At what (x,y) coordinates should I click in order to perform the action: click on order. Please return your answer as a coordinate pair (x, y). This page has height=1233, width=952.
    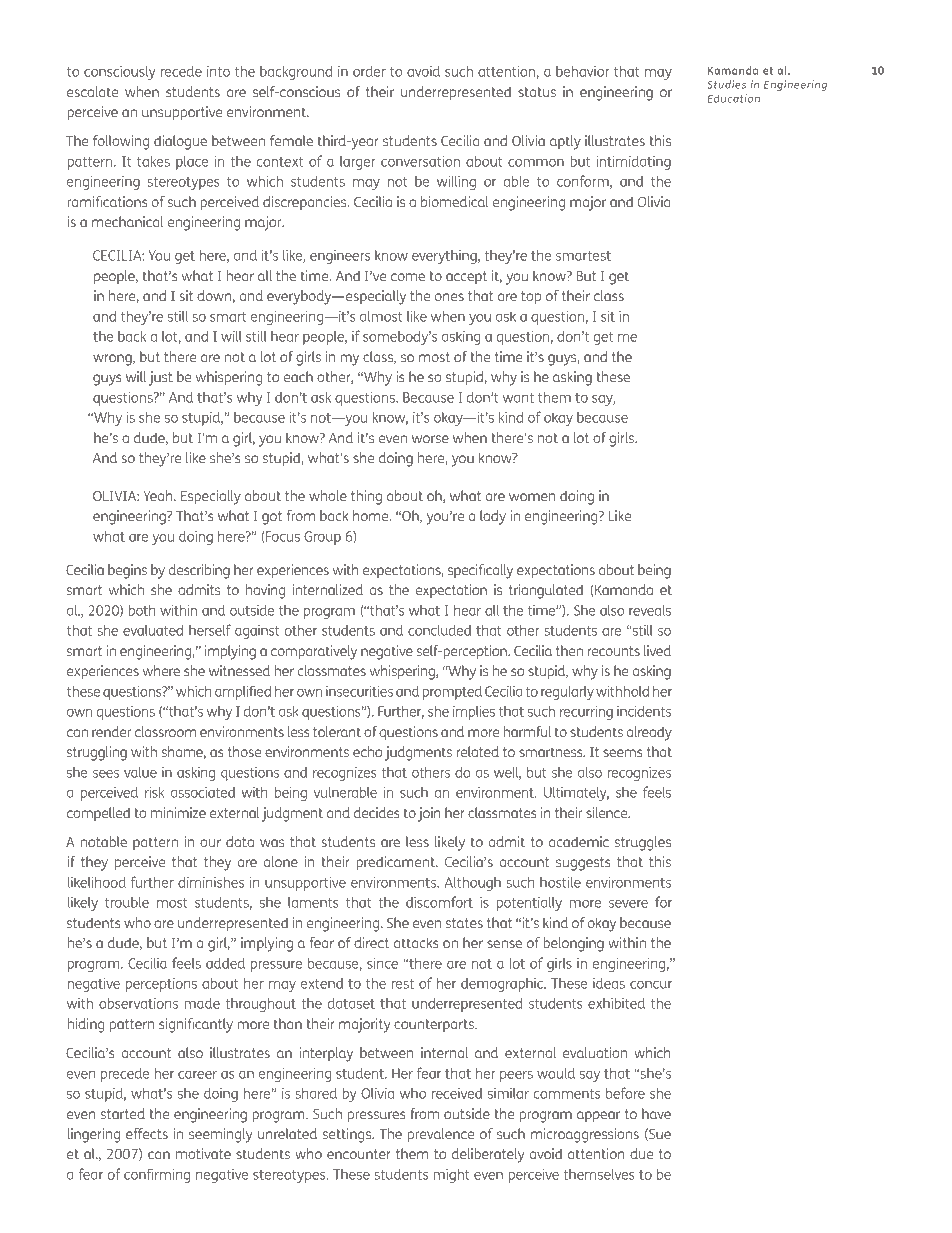
    Looking at the image, I should click on (369, 71).
